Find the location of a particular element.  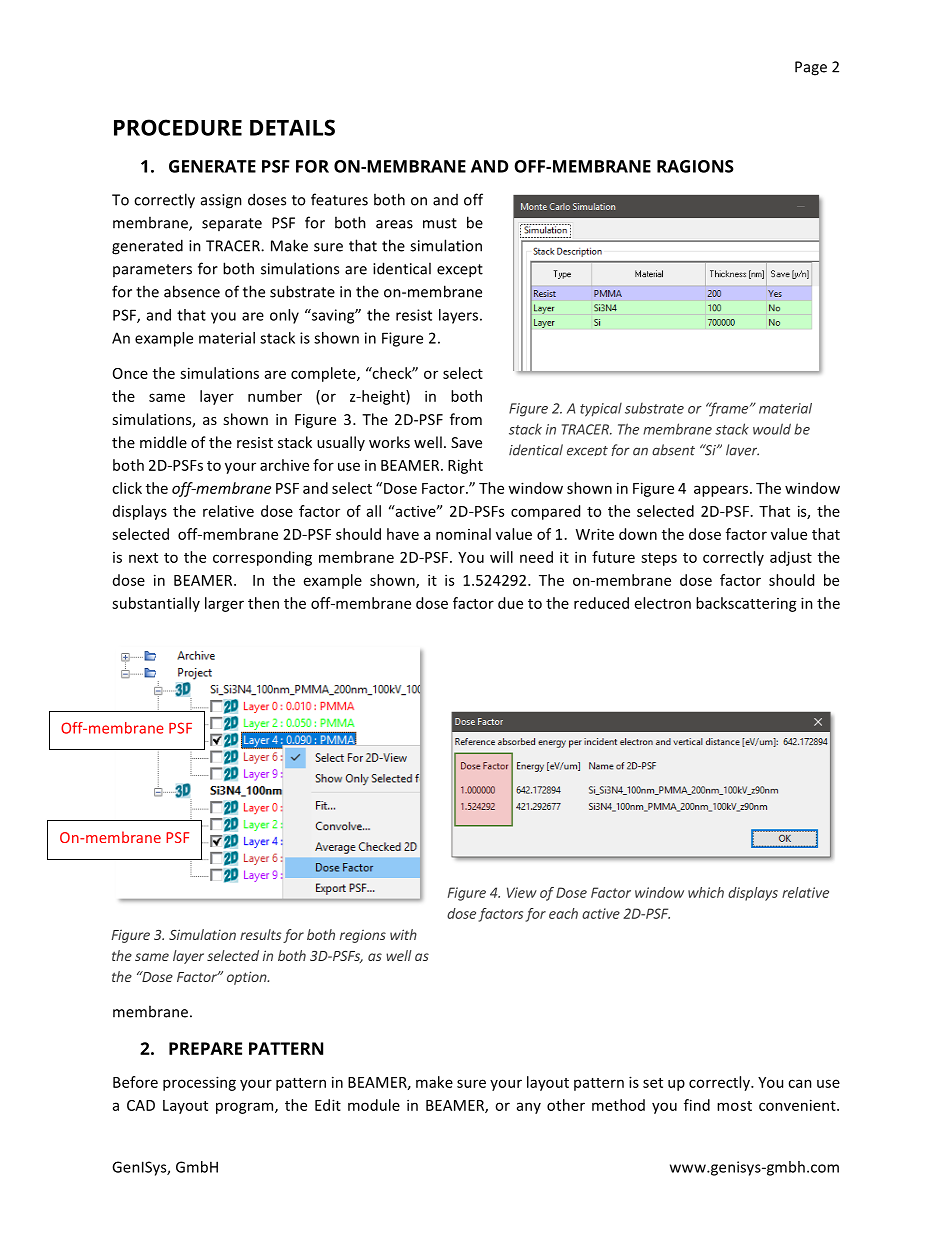

PROCEDURE is located at coordinates (178, 127).
